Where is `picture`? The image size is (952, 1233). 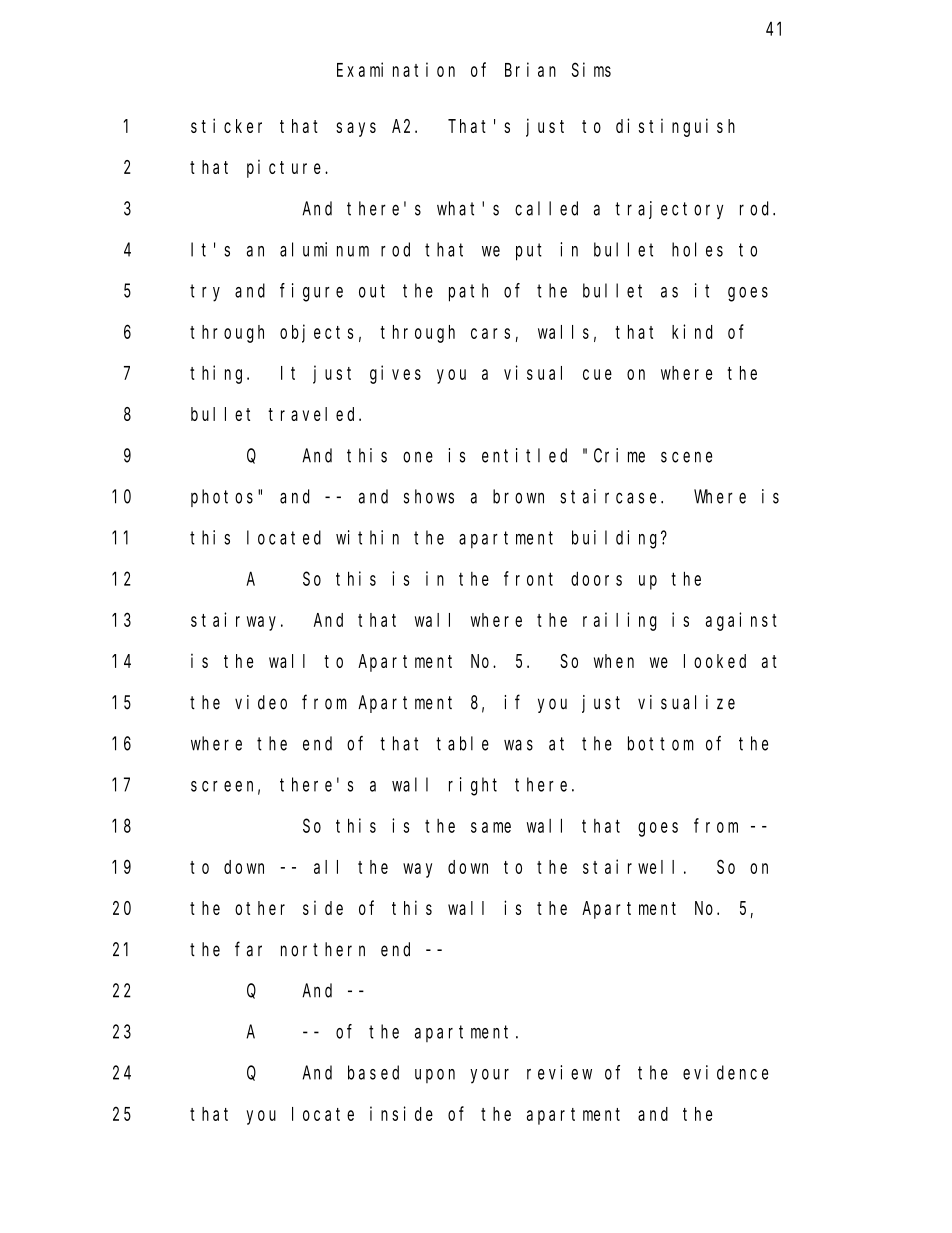 picture is located at coordinates (286, 169).
